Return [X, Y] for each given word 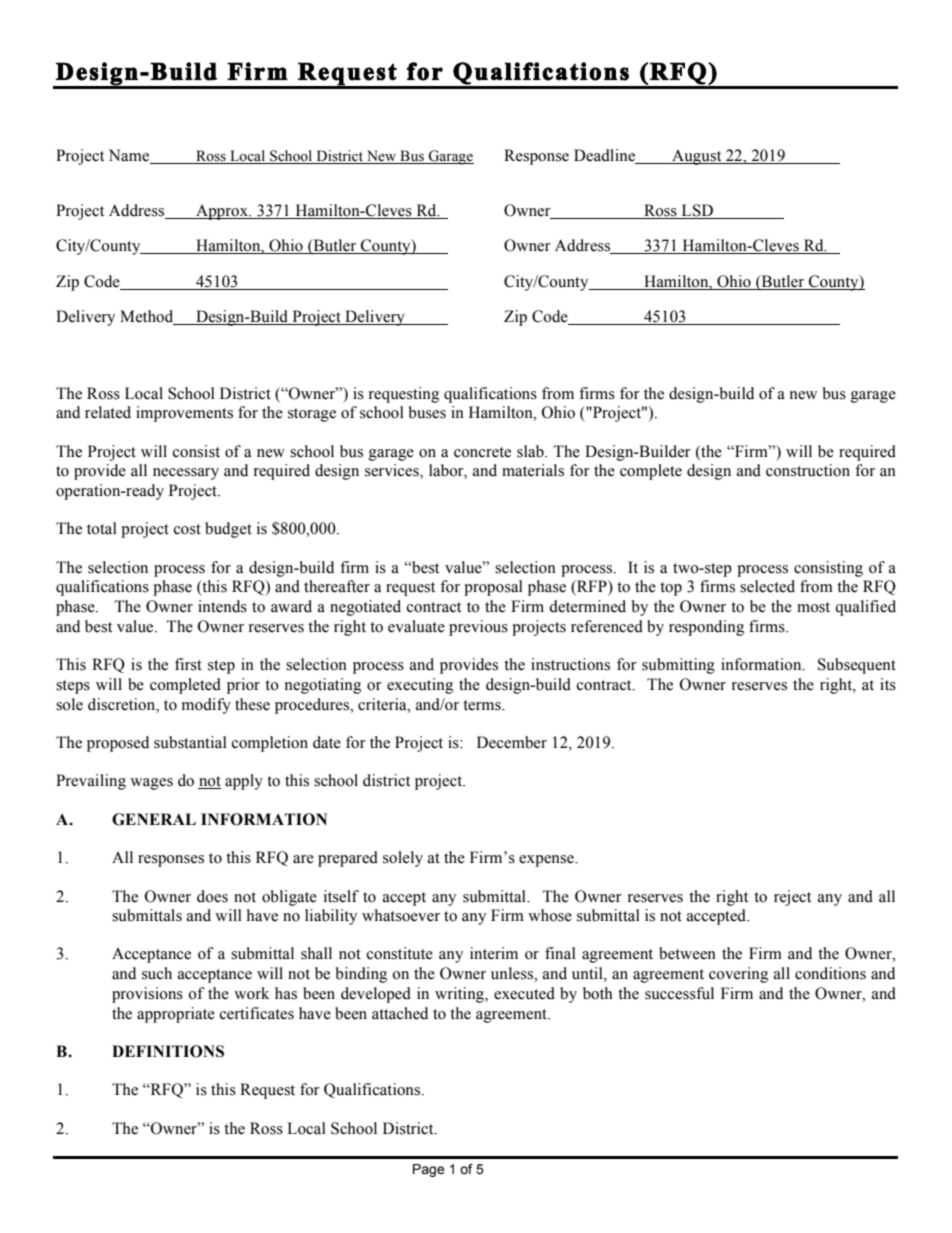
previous [478, 628]
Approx [222, 212]
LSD [697, 211]
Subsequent [857, 666]
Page [428, 1170]
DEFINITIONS [168, 1051]
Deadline [606, 156]
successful [679, 993]
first [188, 664]
